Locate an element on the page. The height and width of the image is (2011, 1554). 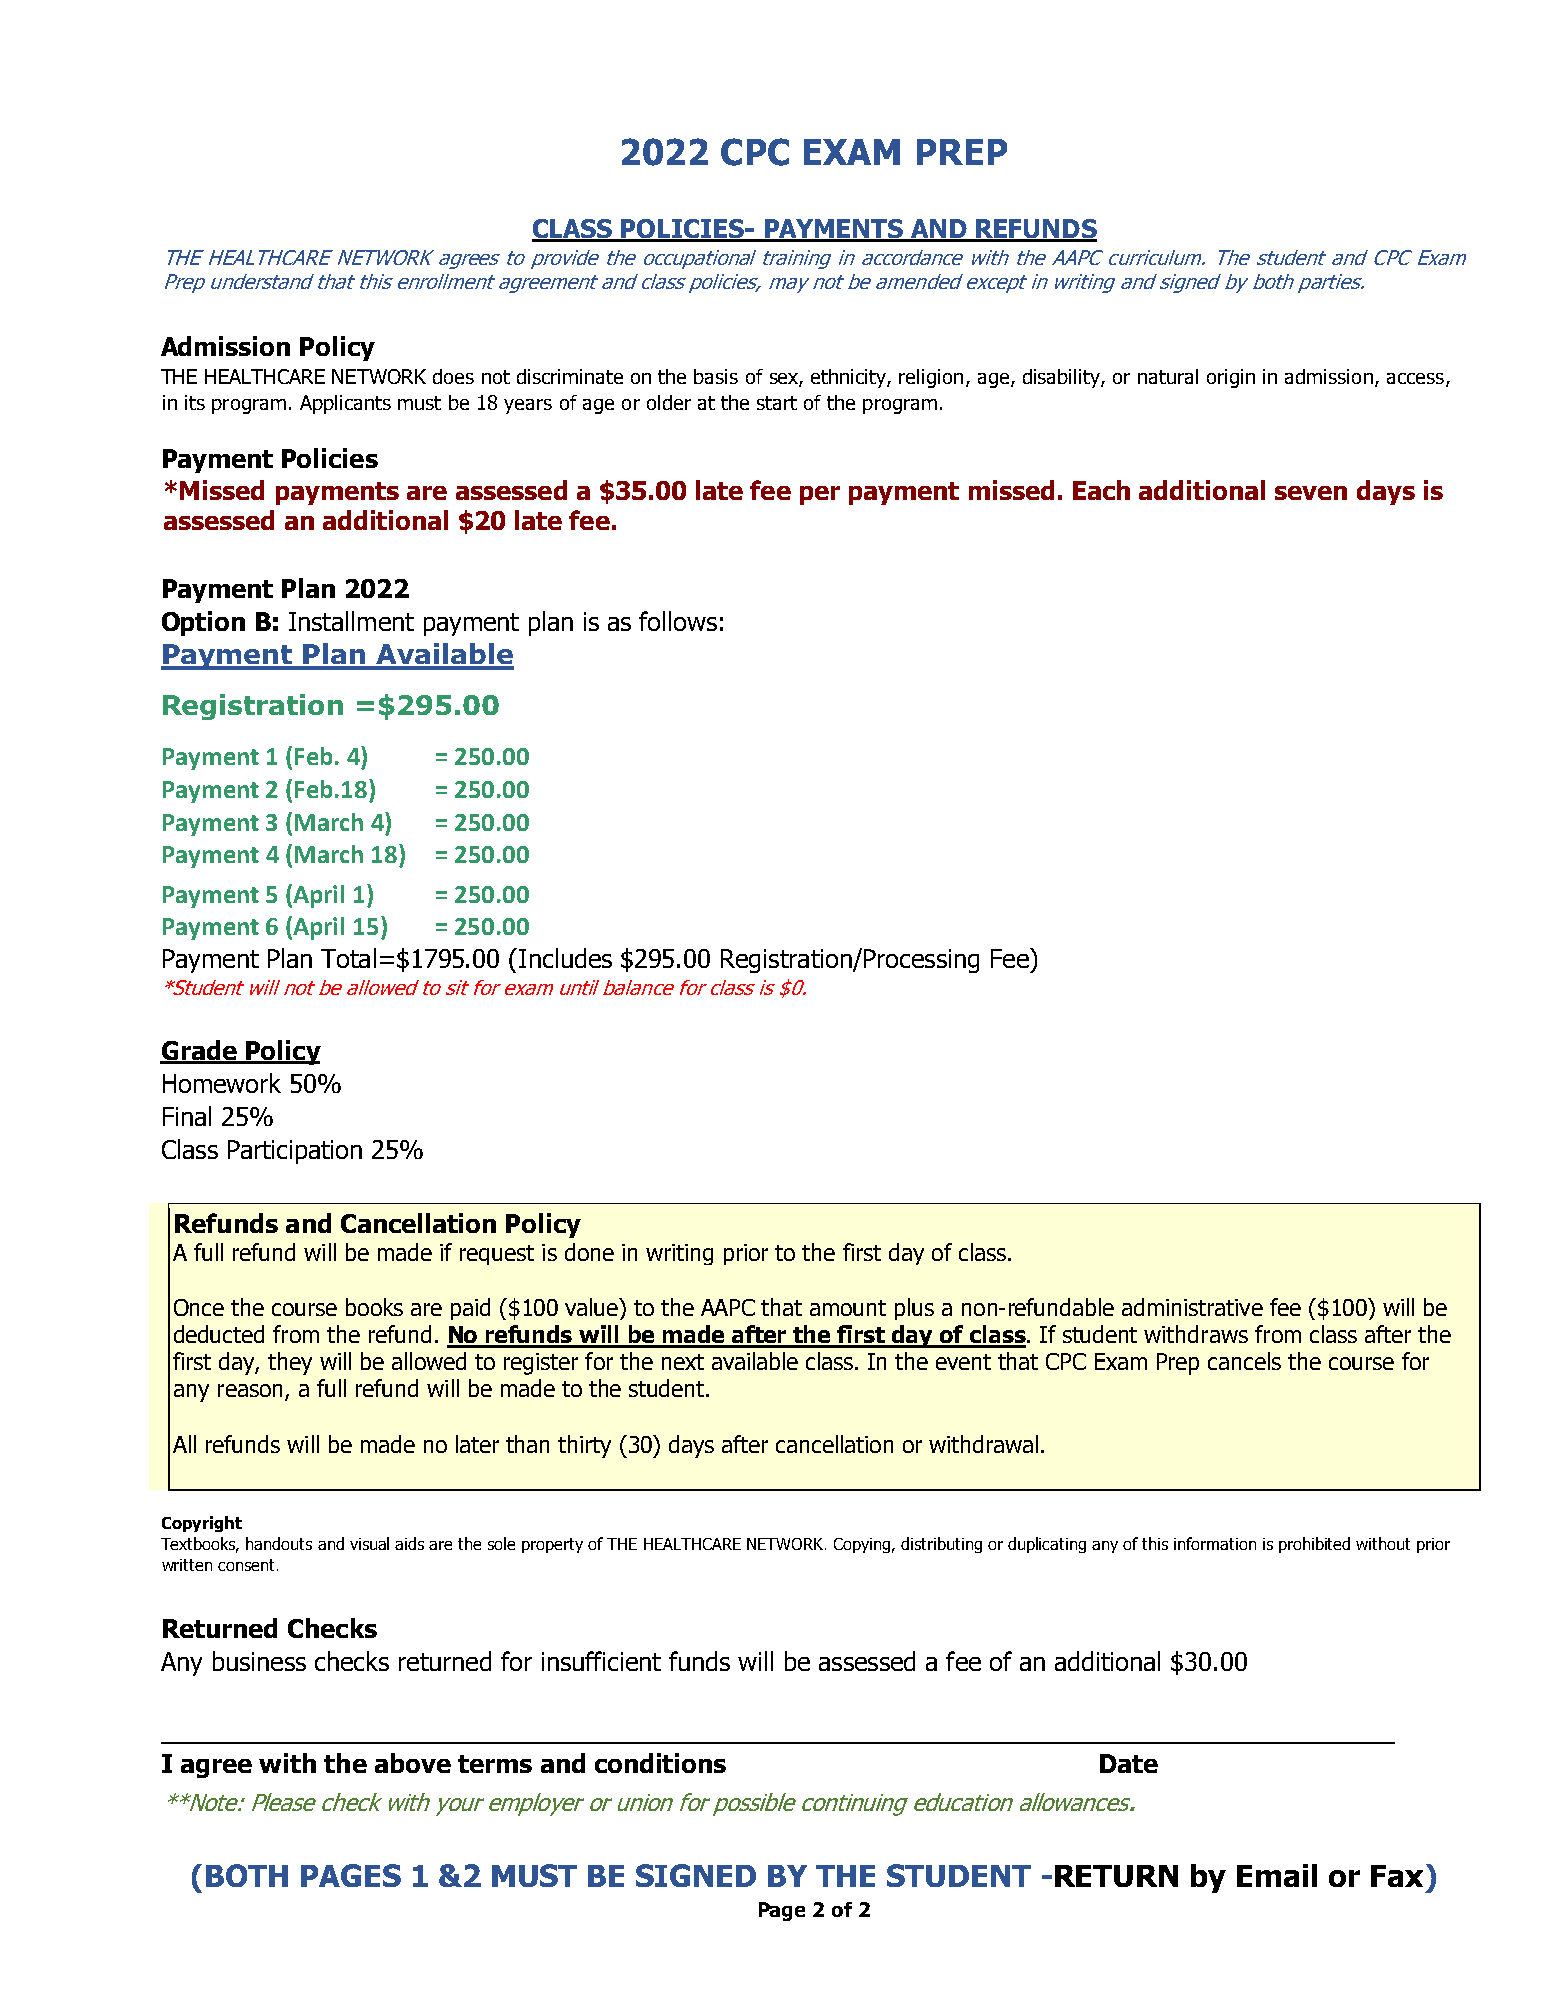
above is located at coordinates (413, 1763).
